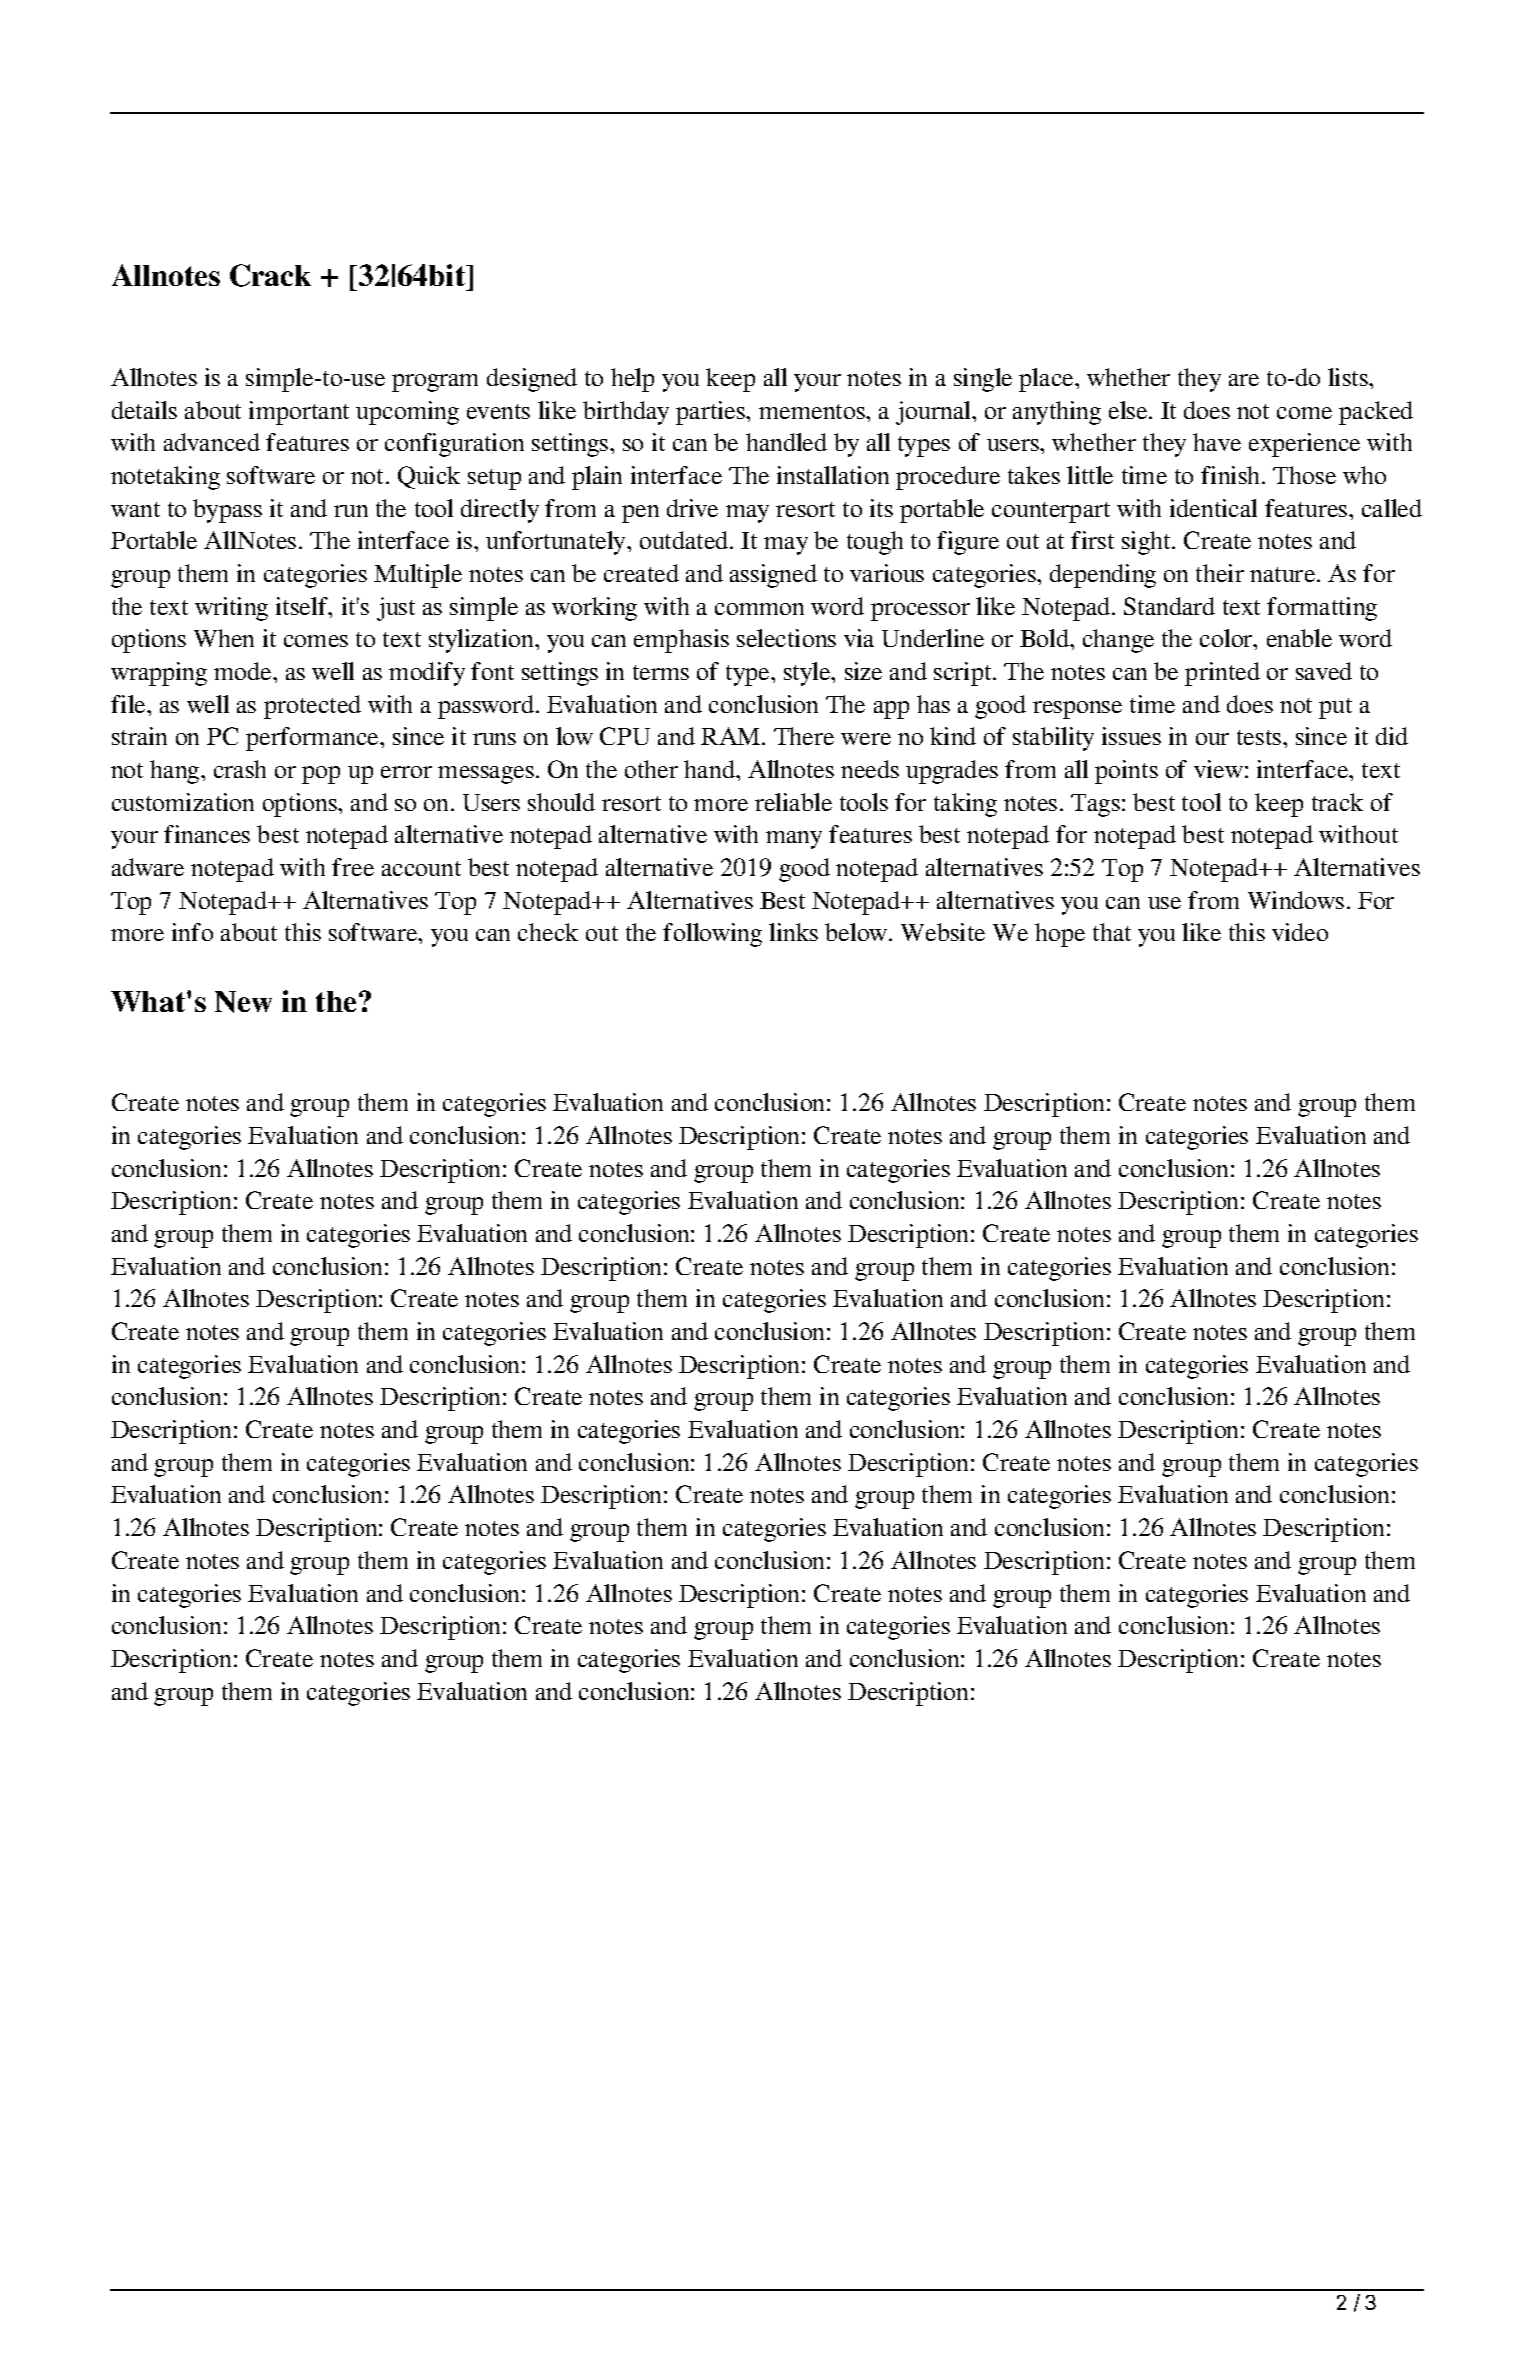  What do you see at coordinates (207, 834) in the page?
I see `finances` at bounding box center [207, 834].
